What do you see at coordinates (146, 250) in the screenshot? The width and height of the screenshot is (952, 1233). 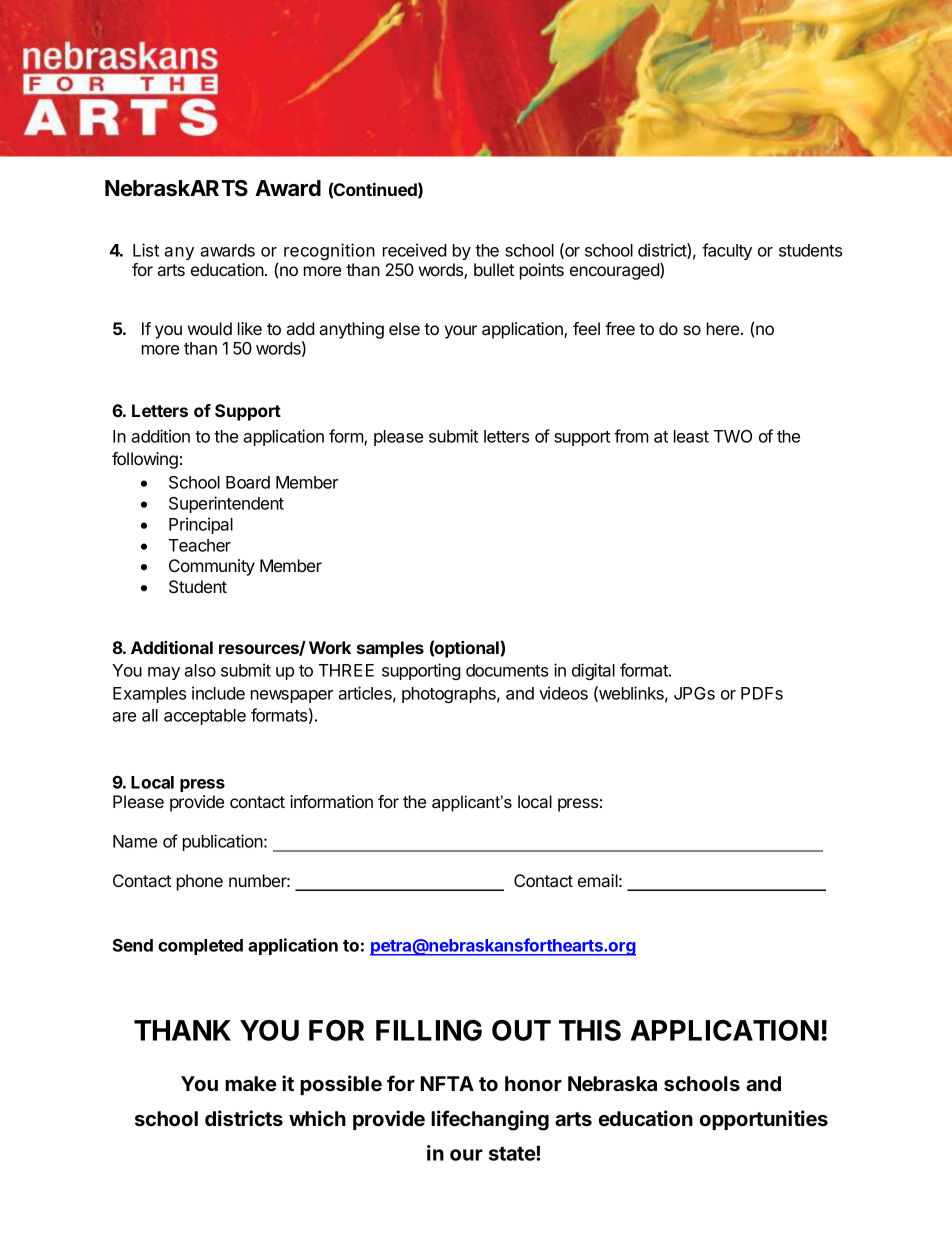 I see `List` at bounding box center [146, 250].
